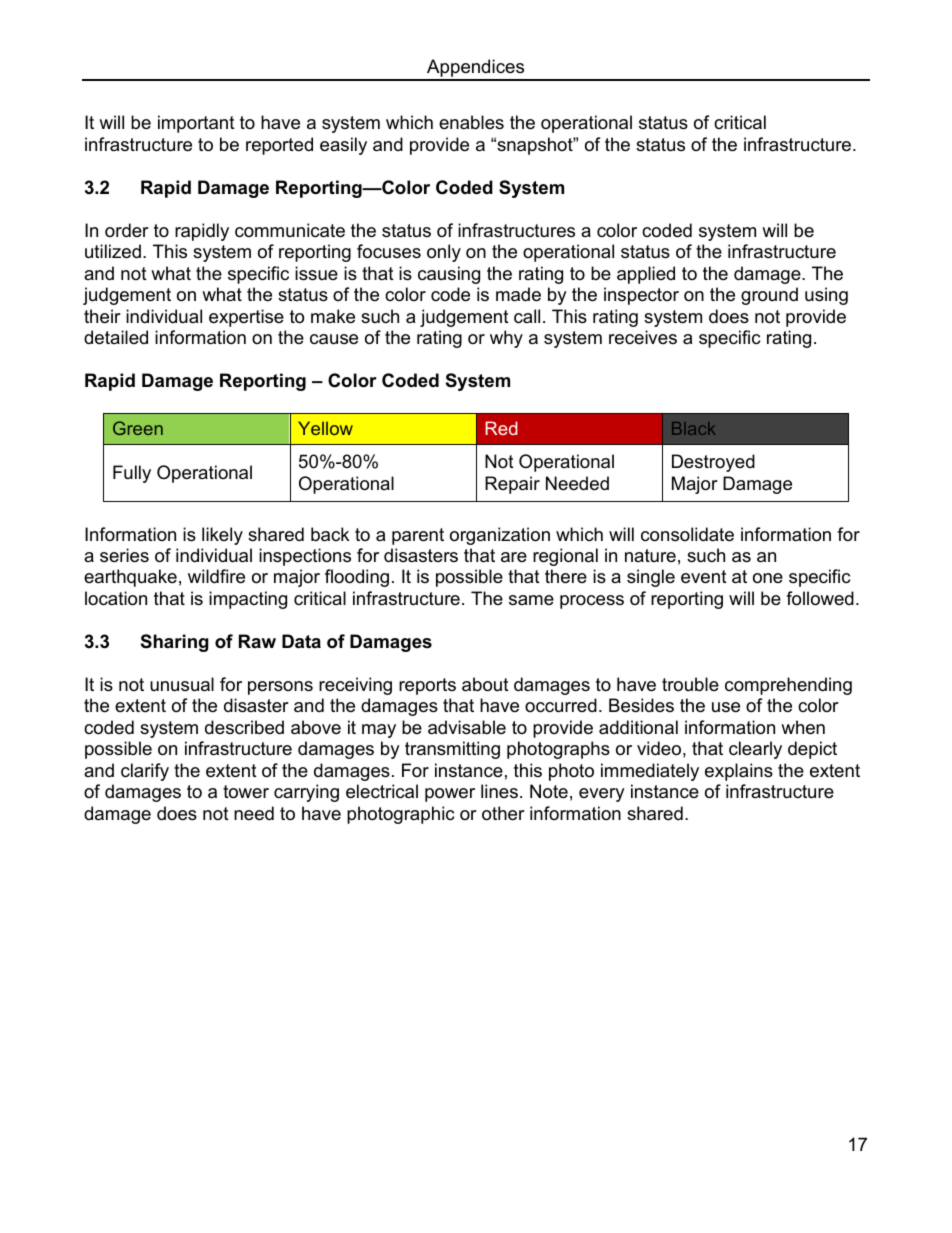 The height and width of the screenshot is (1233, 952). What do you see at coordinates (450, 795) in the screenshot?
I see `power` at bounding box center [450, 795].
